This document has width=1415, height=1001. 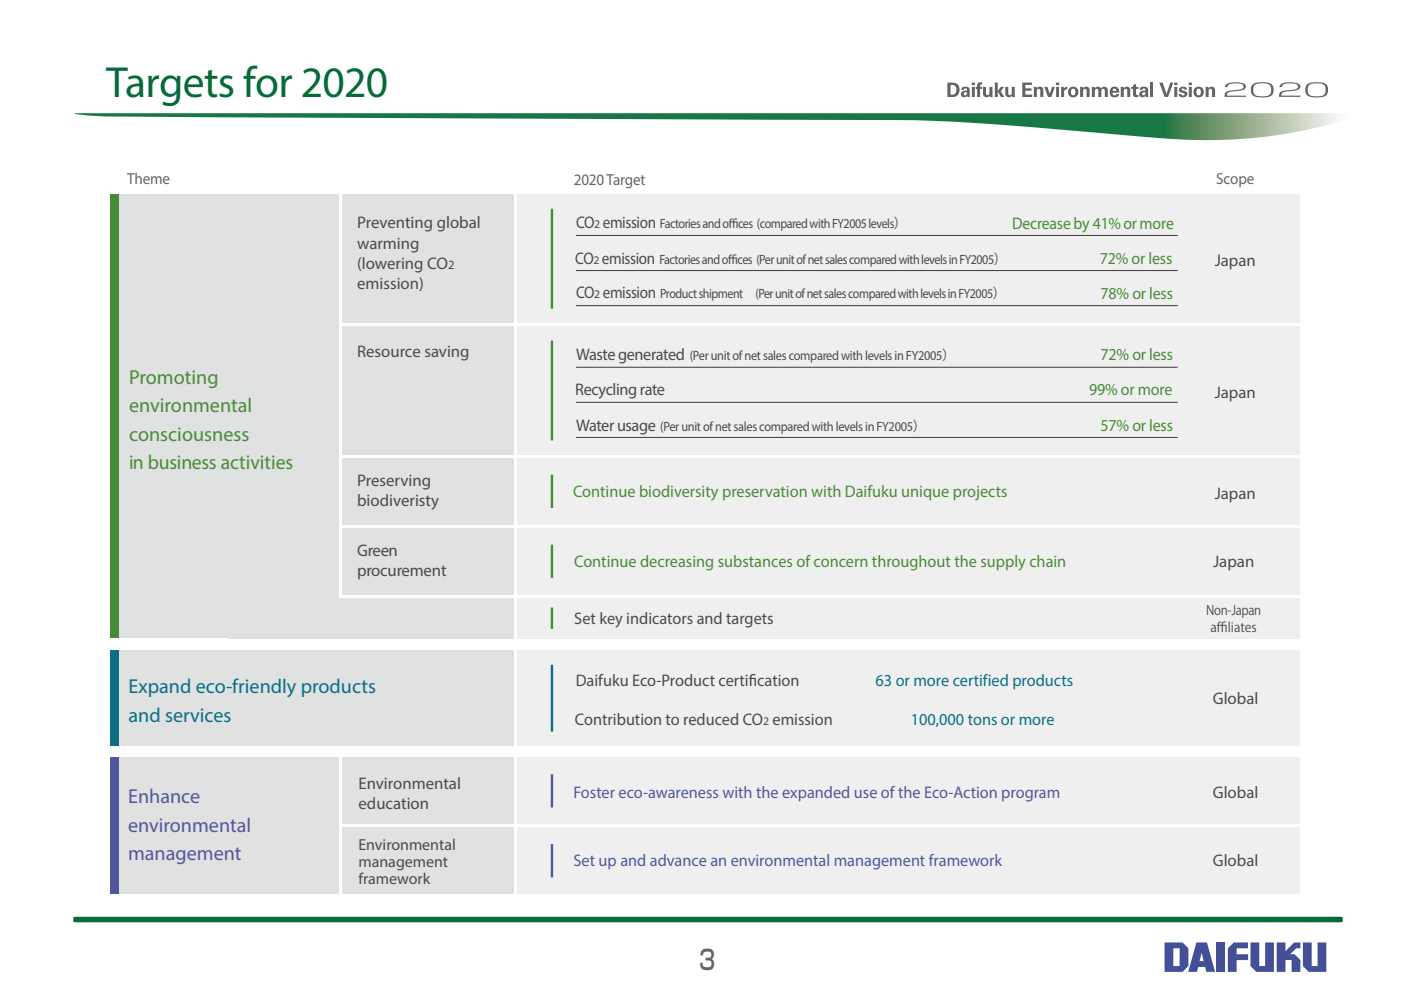 What do you see at coordinates (1235, 180) in the document?
I see `Scope` at bounding box center [1235, 180].
